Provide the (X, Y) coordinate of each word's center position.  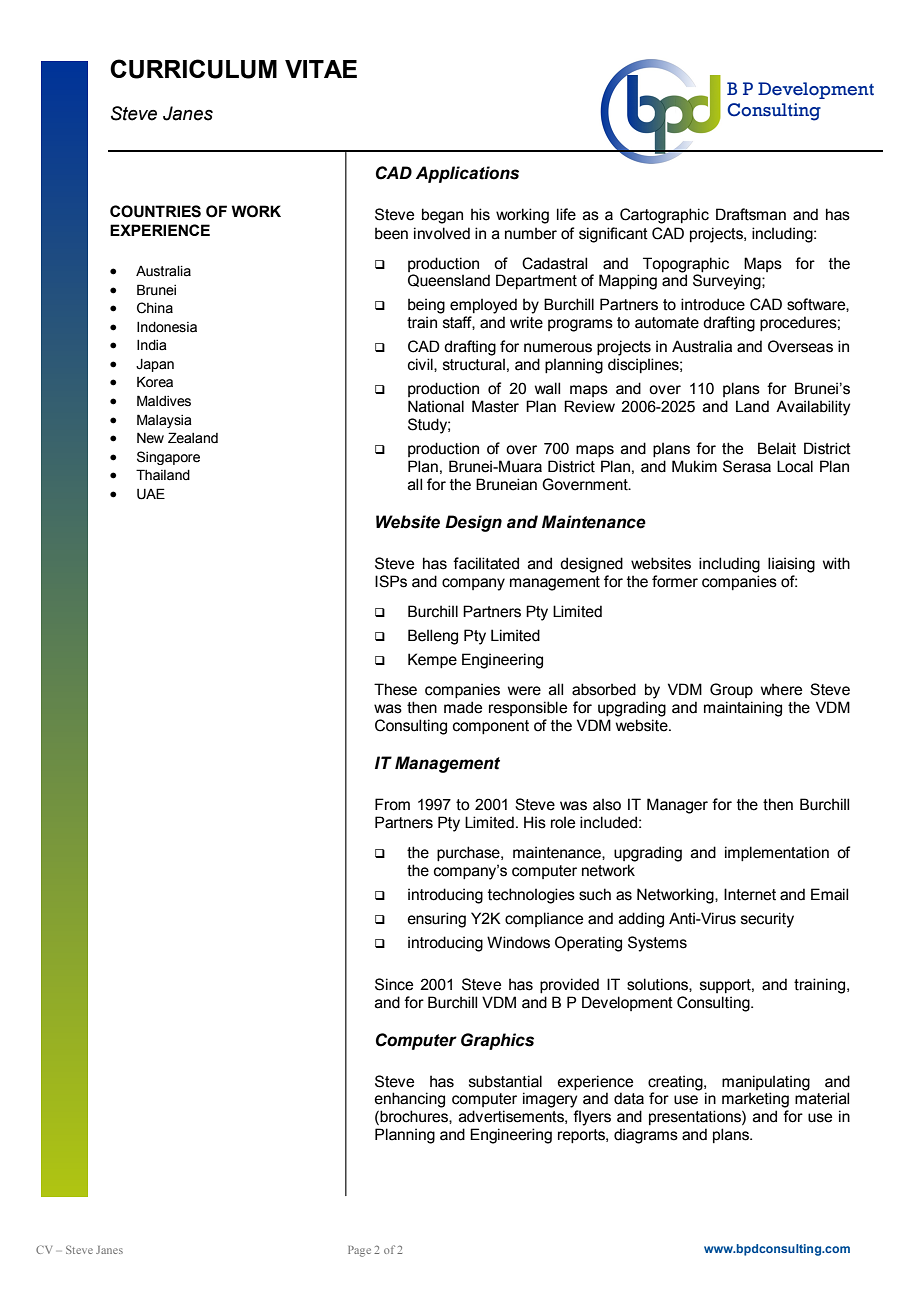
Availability (813, 408)
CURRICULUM (193, 69)
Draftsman (751, 214)
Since (394, 984)
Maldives (164, 401)
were (524, 691)
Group (731, 690)
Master (495, 406)
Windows (518, 942)
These (395, 689)
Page (359, 1251)
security (767, 920)
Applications (467, 174)
